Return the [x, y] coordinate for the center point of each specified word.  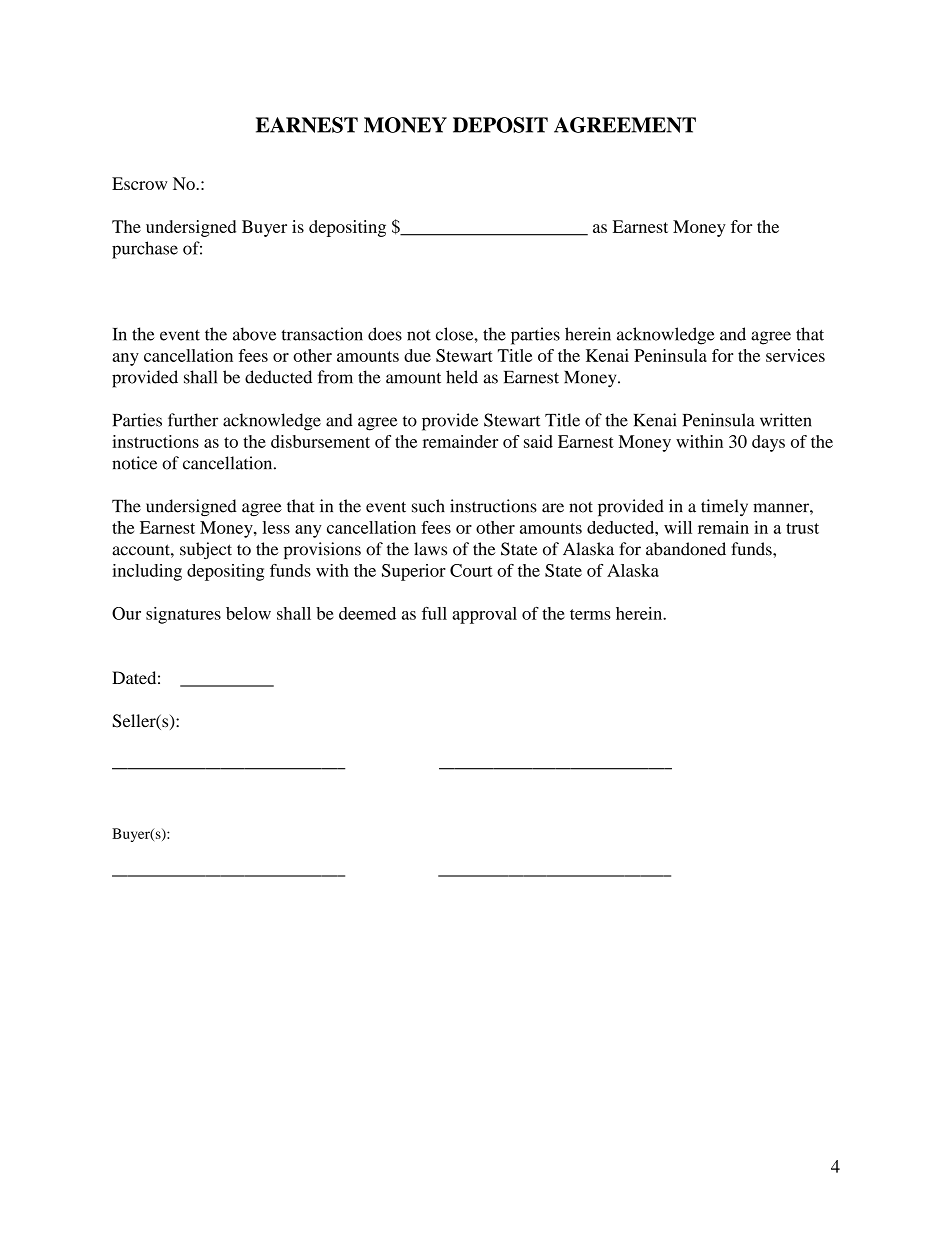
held [462, 377]
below [248, 613]
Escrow [139, 183]
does [385, 334]
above [254, 334]
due [417, 355]
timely [724, 507]
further [193, 420]
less [276, 527]
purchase [145, 250]
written [785, 420]
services [795, 355]
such [428, 506]
